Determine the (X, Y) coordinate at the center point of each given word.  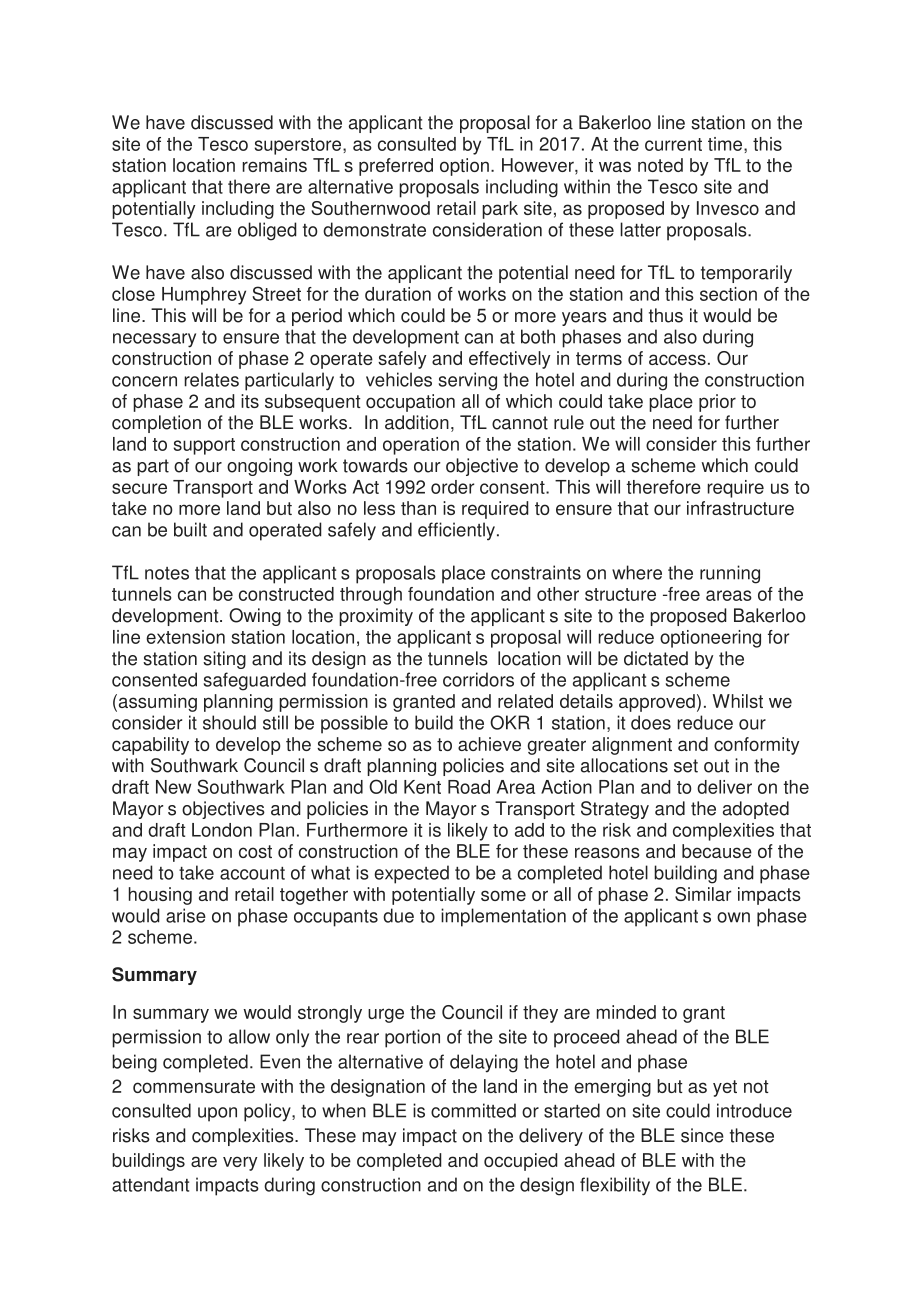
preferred (396, 167)
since (702, 1135)
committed (473, 1110)
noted (660, 165)
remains (274, 165)
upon (217, 1114)
